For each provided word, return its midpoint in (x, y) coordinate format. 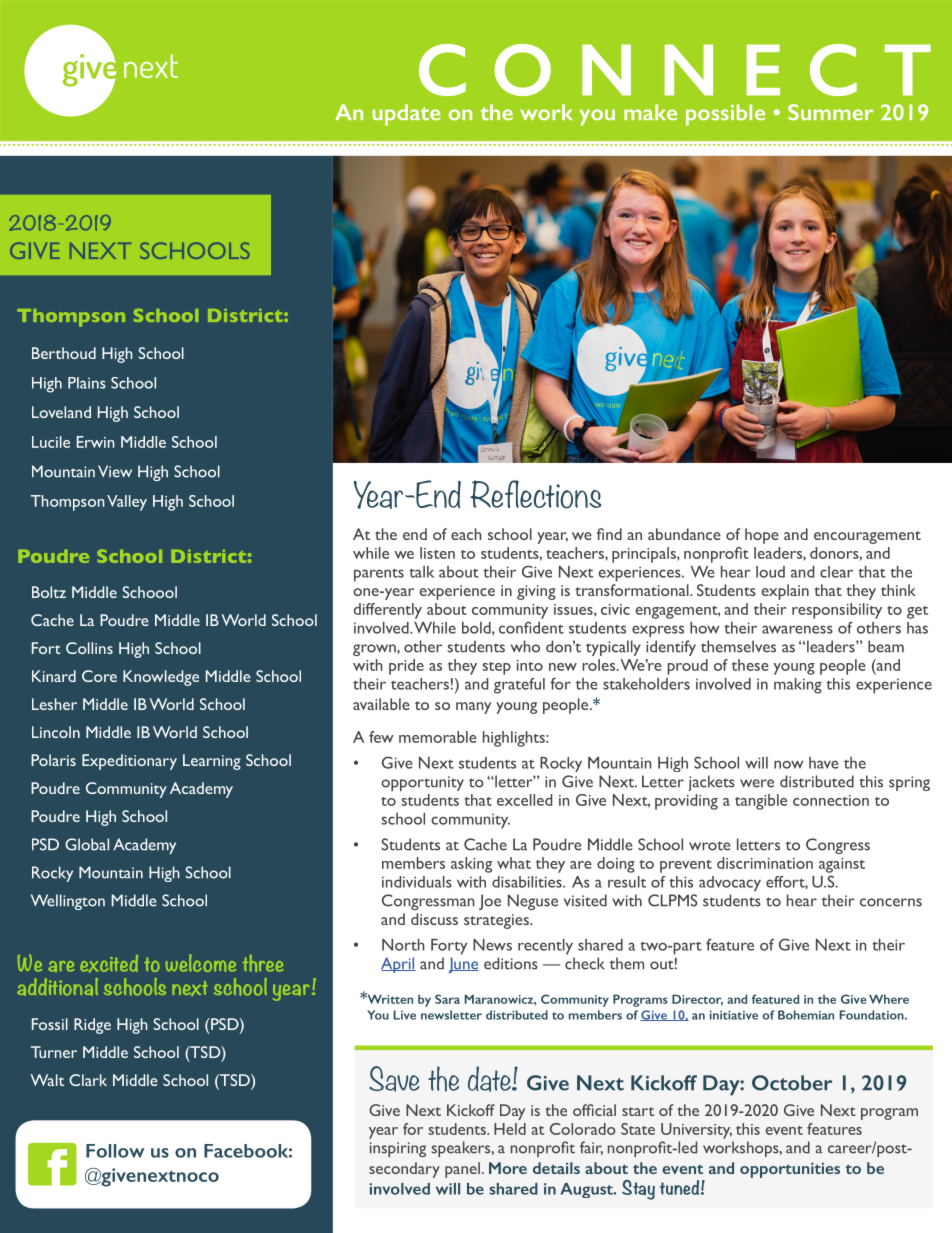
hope (762, 536)
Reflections (536, 494)
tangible (761, 802)
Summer (830, 112)
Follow (115, 1151)
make (650, 112)
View (115, 471)
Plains (87, 383)
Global (87, 844)
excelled (524, 800)
